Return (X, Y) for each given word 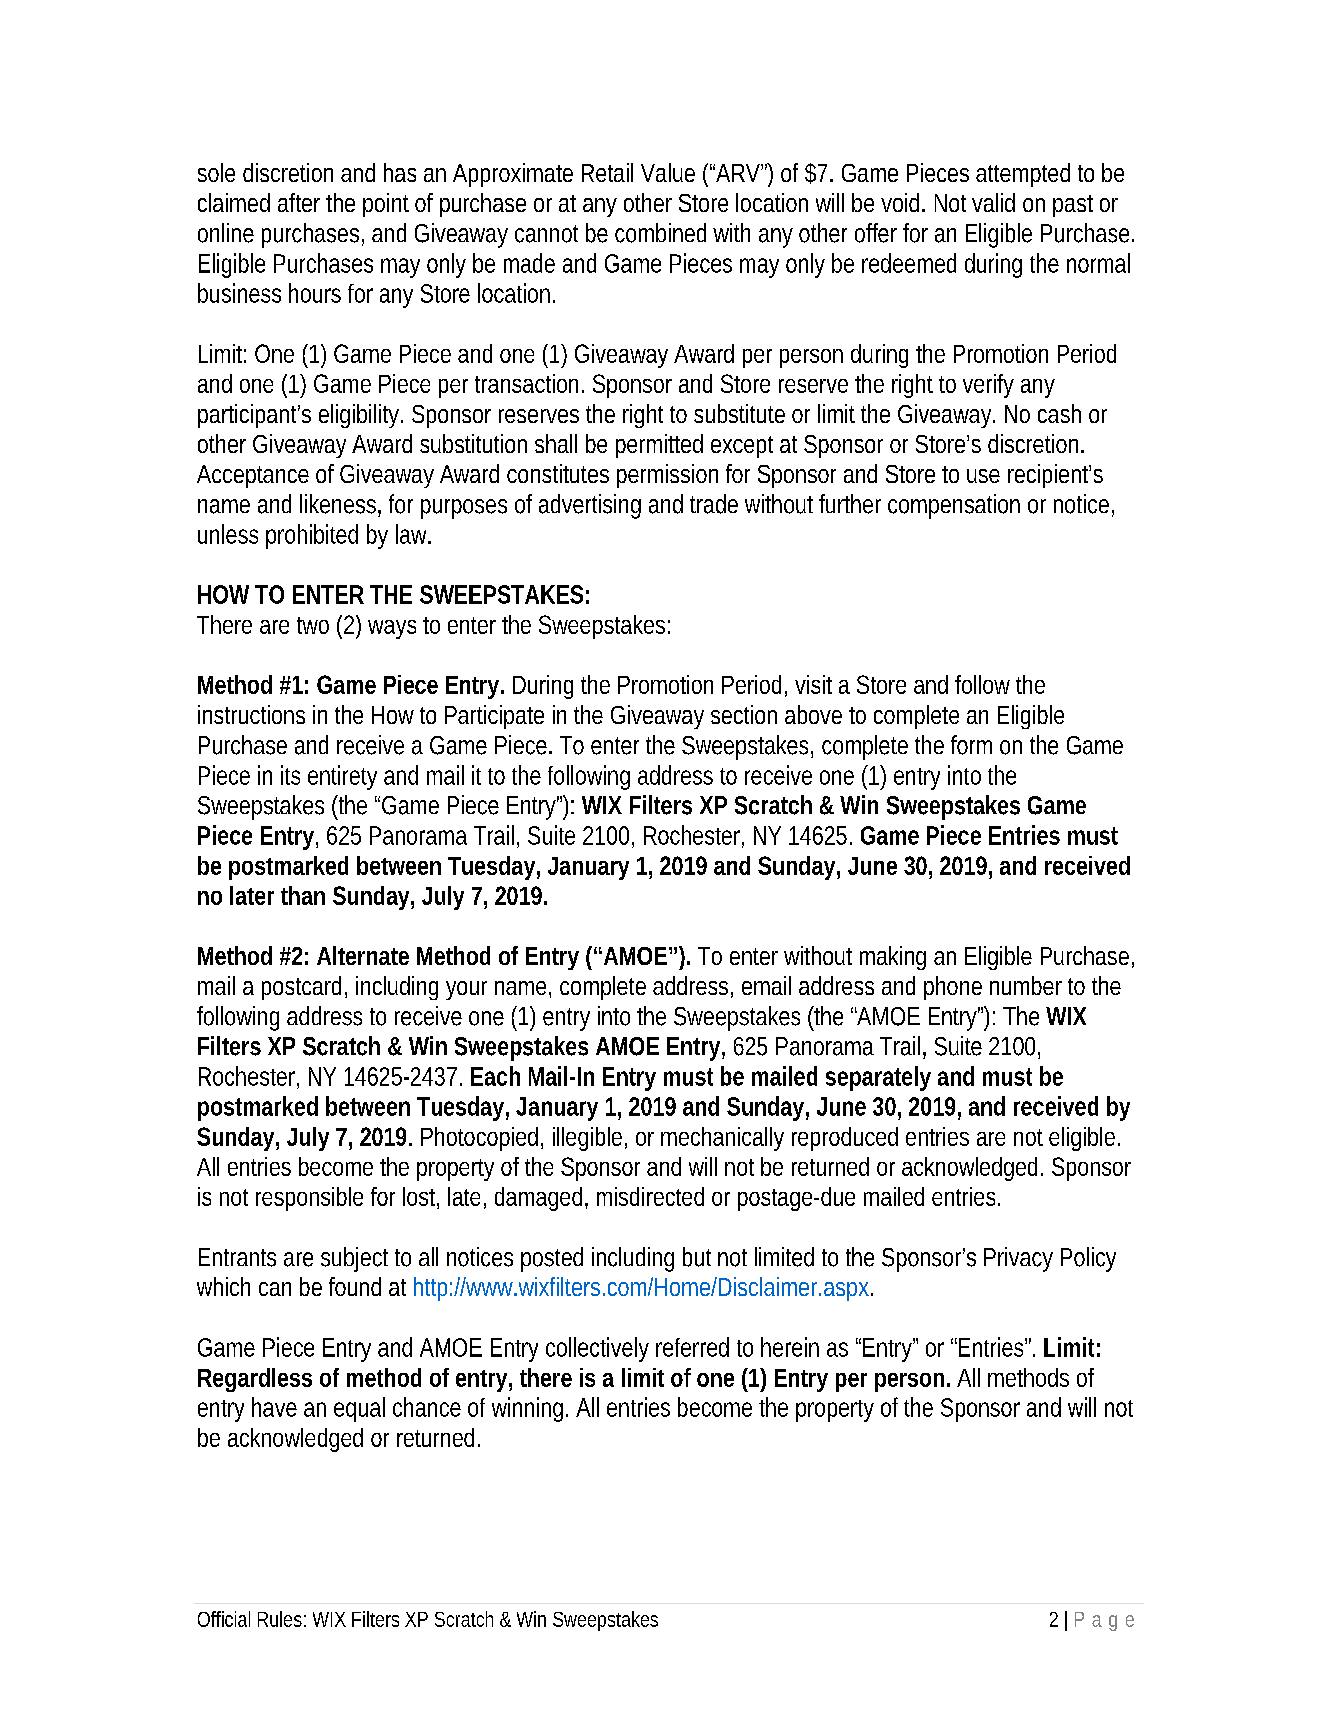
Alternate (363, 955)
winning (527, 1409)
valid (993, 202)
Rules (280, 1619)
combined (660, 233)
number (1026, 985)
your (466, 990)
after (299, 202)
